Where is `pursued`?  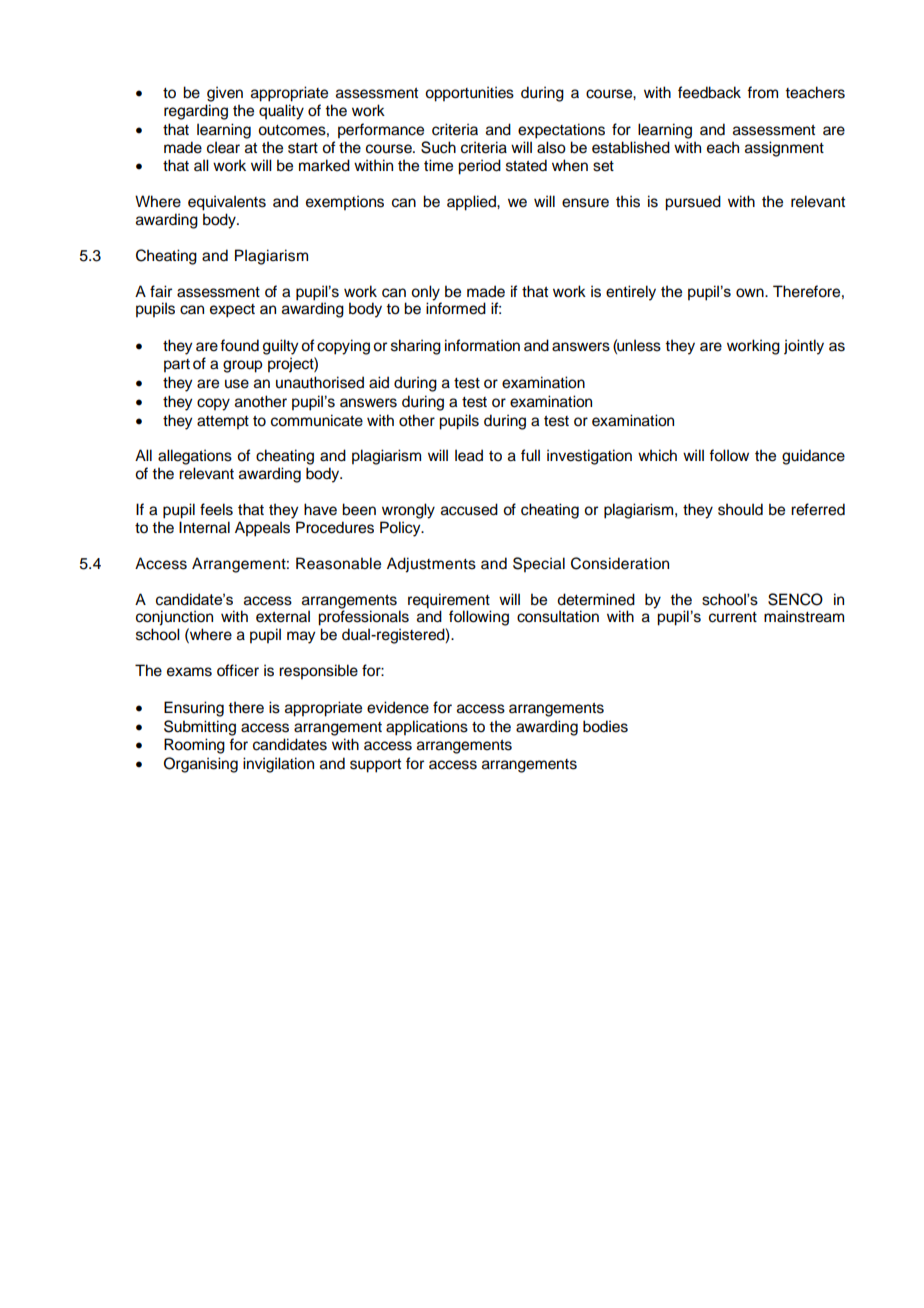 pursued is located at coordinates (693, 203).
